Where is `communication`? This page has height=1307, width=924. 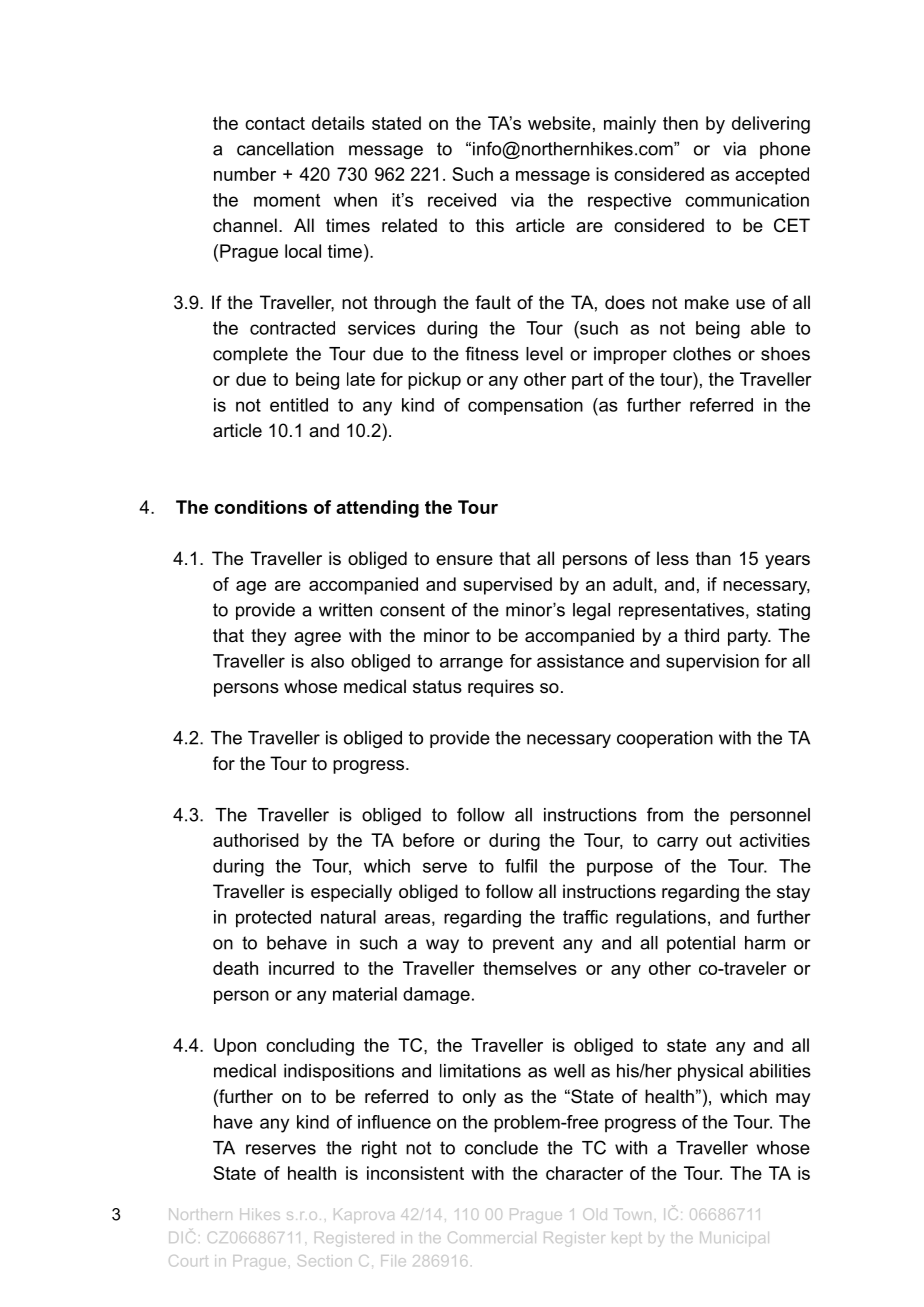 communication is located at coordinates (747, 200).
